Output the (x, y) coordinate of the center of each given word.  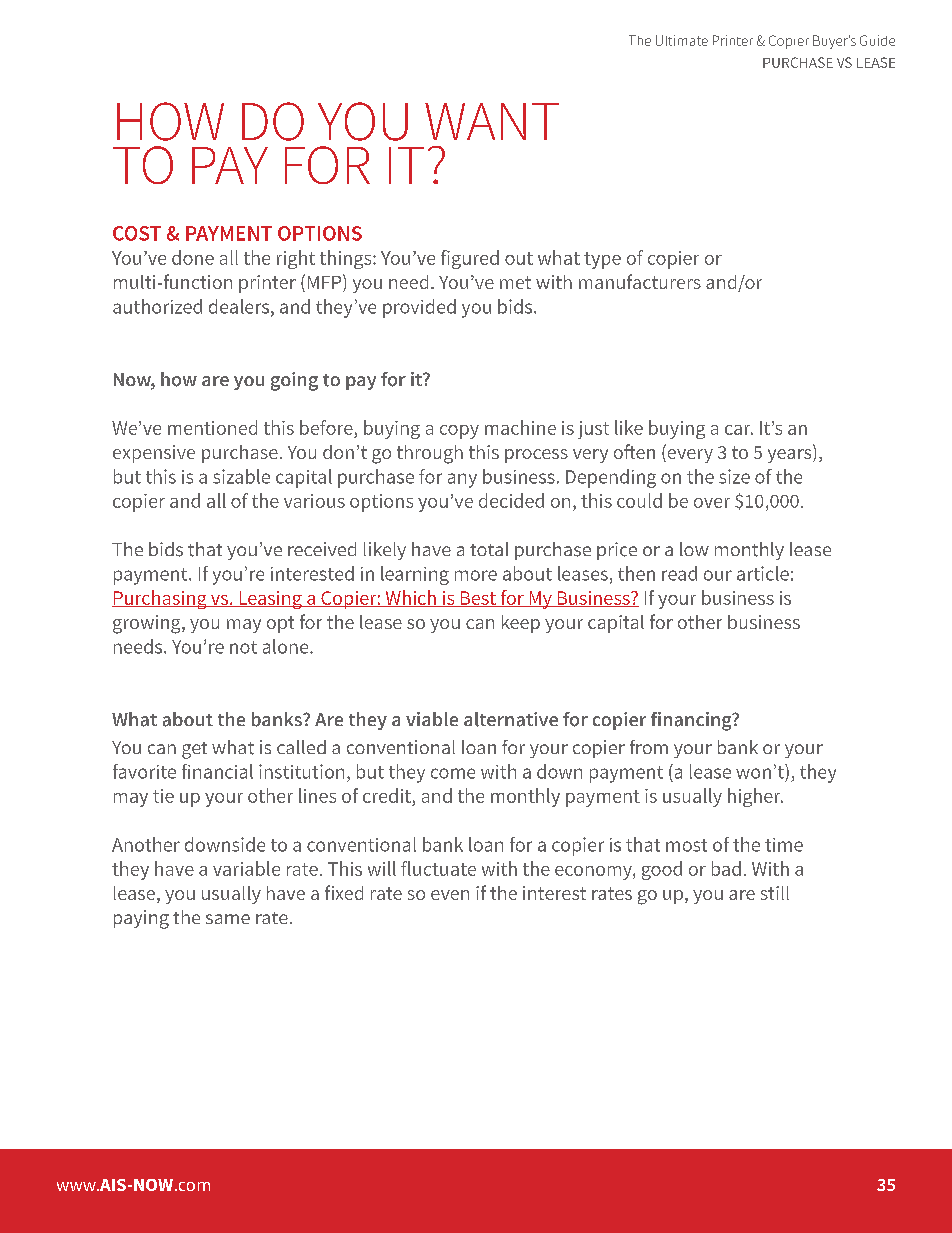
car (739, 430)
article (763, 573)
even (450, 895)
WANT (492, 121)
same (228, 919)
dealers (239, 306)
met (515, 282)
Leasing (270, 600)
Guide (877, 40)
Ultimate (682, 40)
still (775, 893)
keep (521, 624)
